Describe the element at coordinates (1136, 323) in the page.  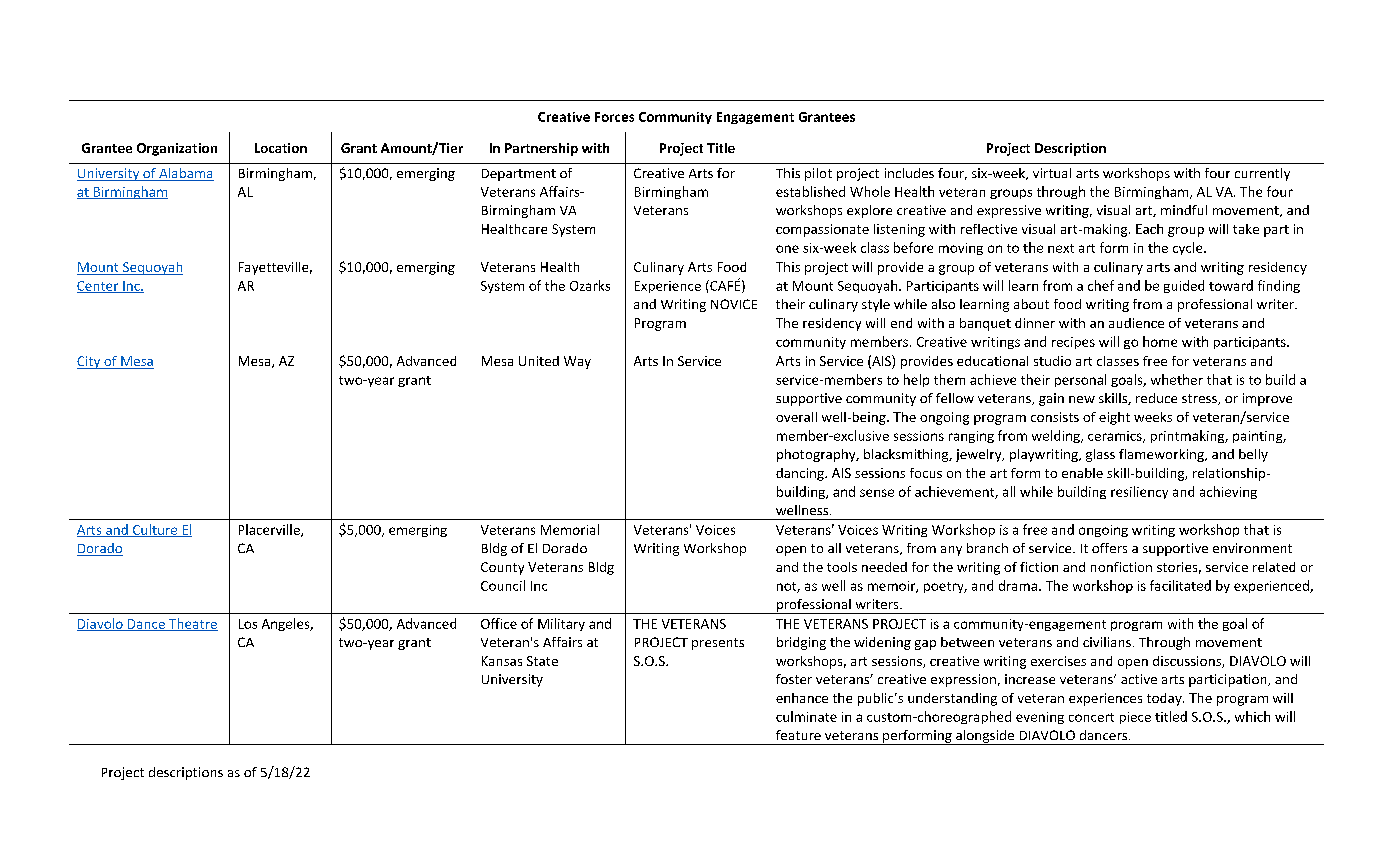
I see `audience` at that location.
